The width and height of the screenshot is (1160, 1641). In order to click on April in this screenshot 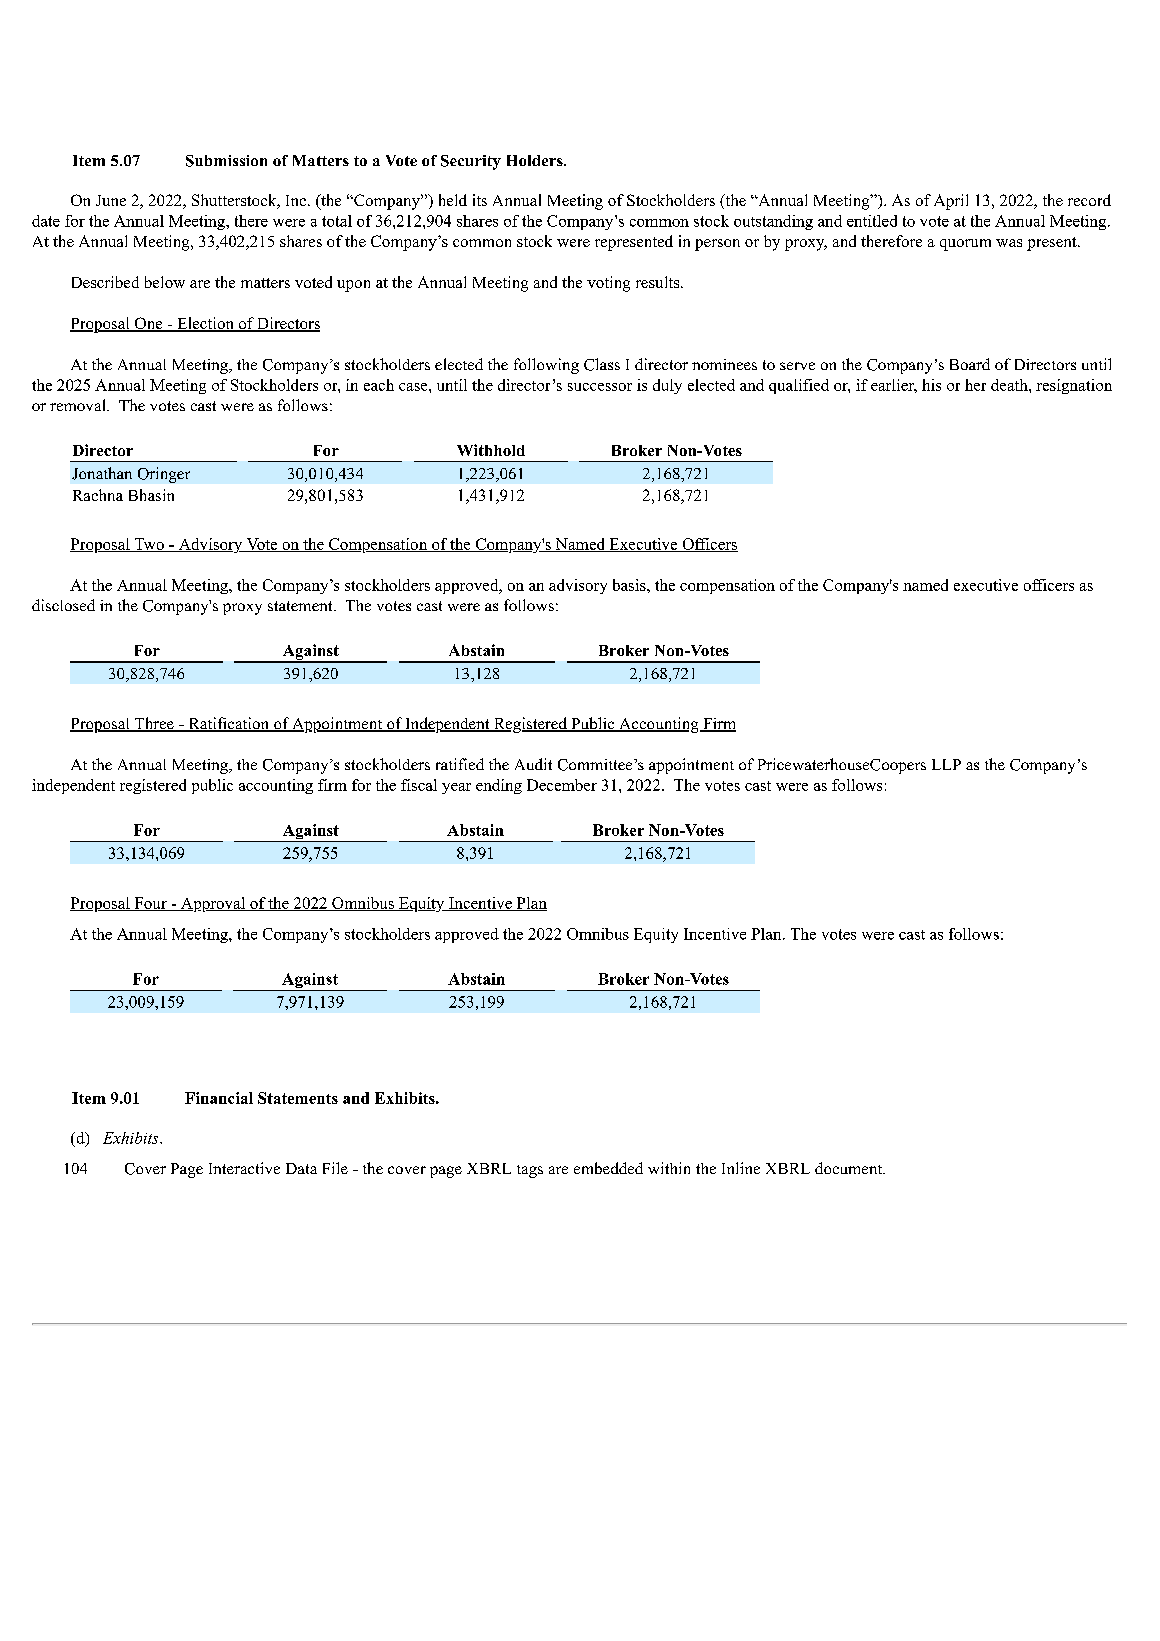, I will do `click(951, 202)`.
